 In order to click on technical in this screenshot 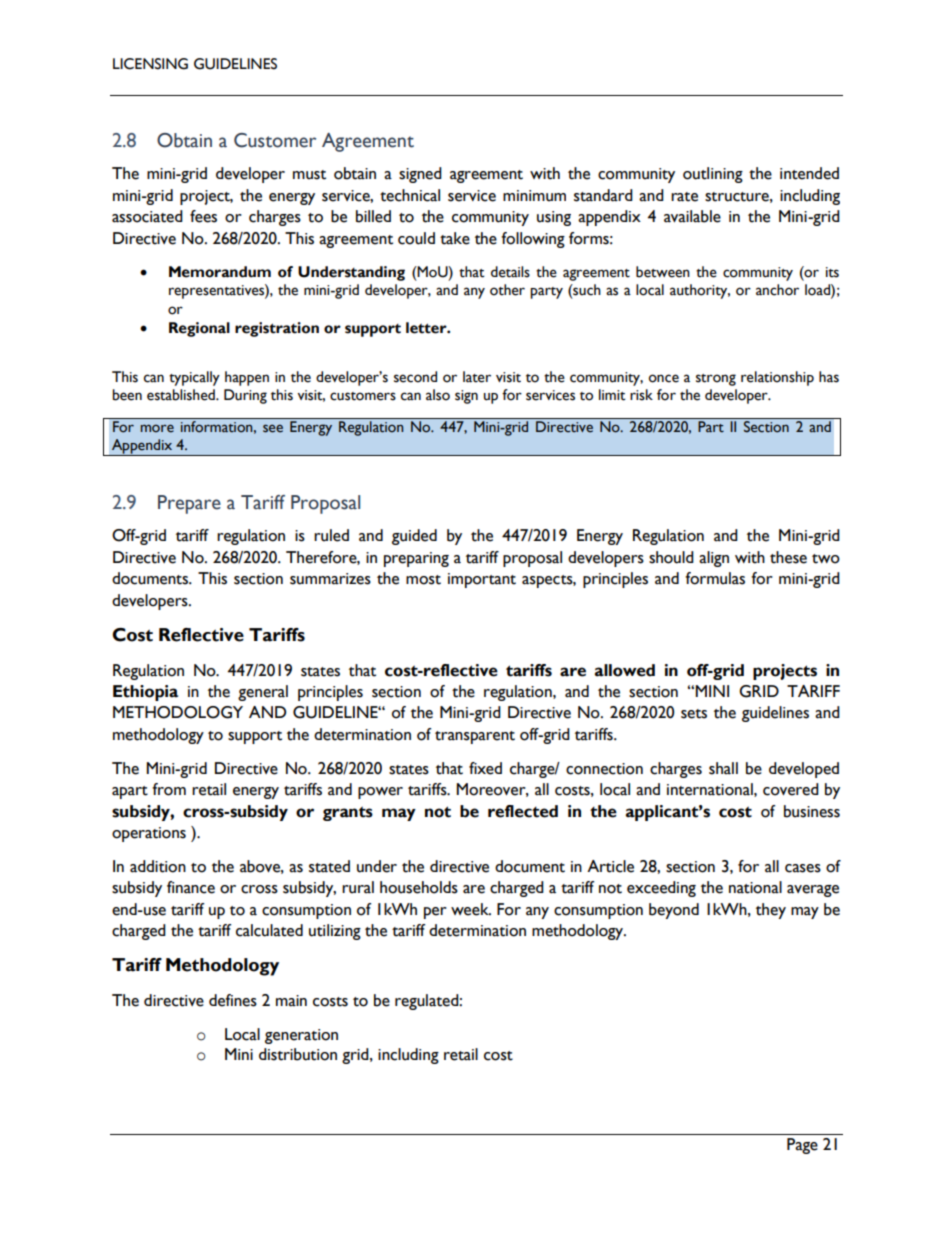, I will do `click(410, 195)`.
